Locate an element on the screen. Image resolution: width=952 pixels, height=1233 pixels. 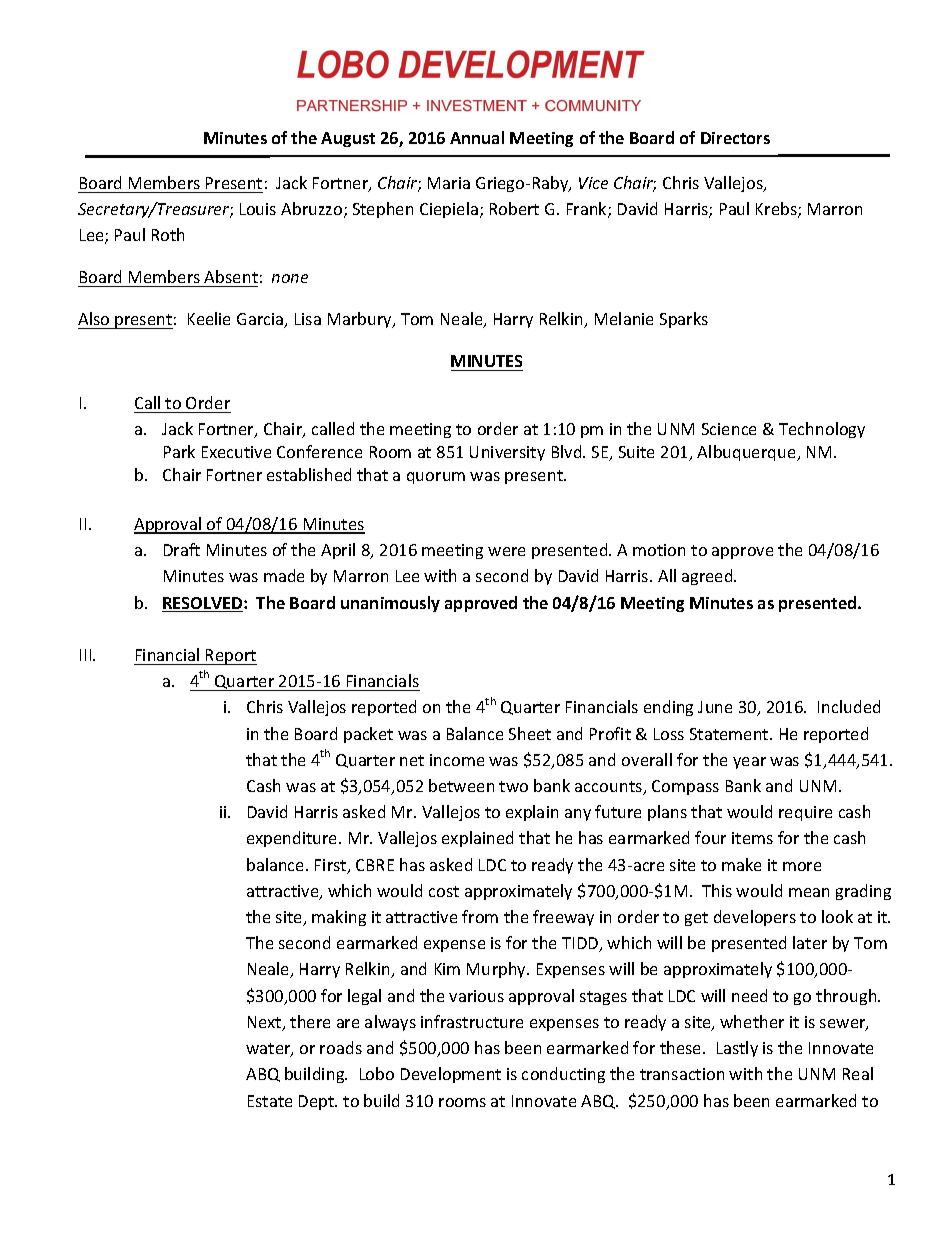
Development is located at coordinates (451, 1075).
